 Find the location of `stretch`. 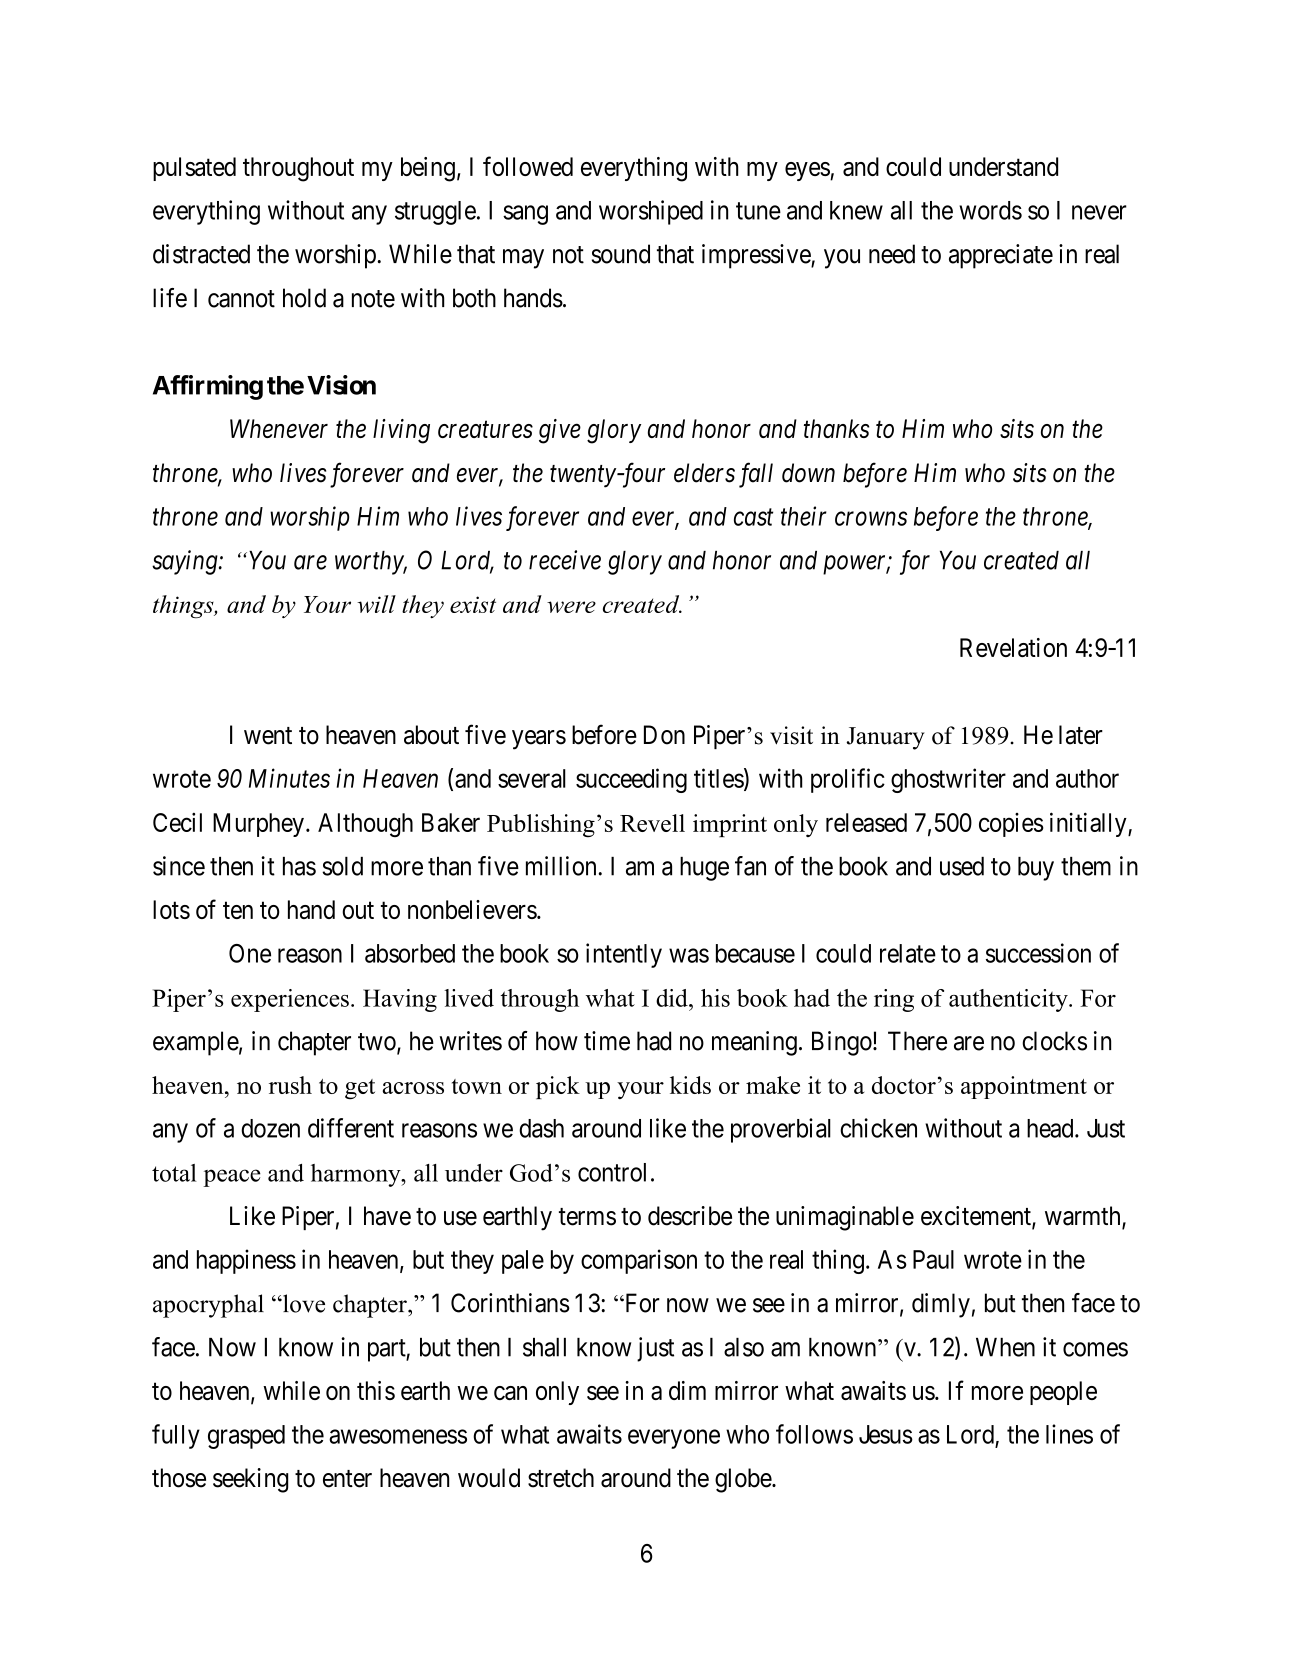

stretch is located at coordinates (561, 1478).
